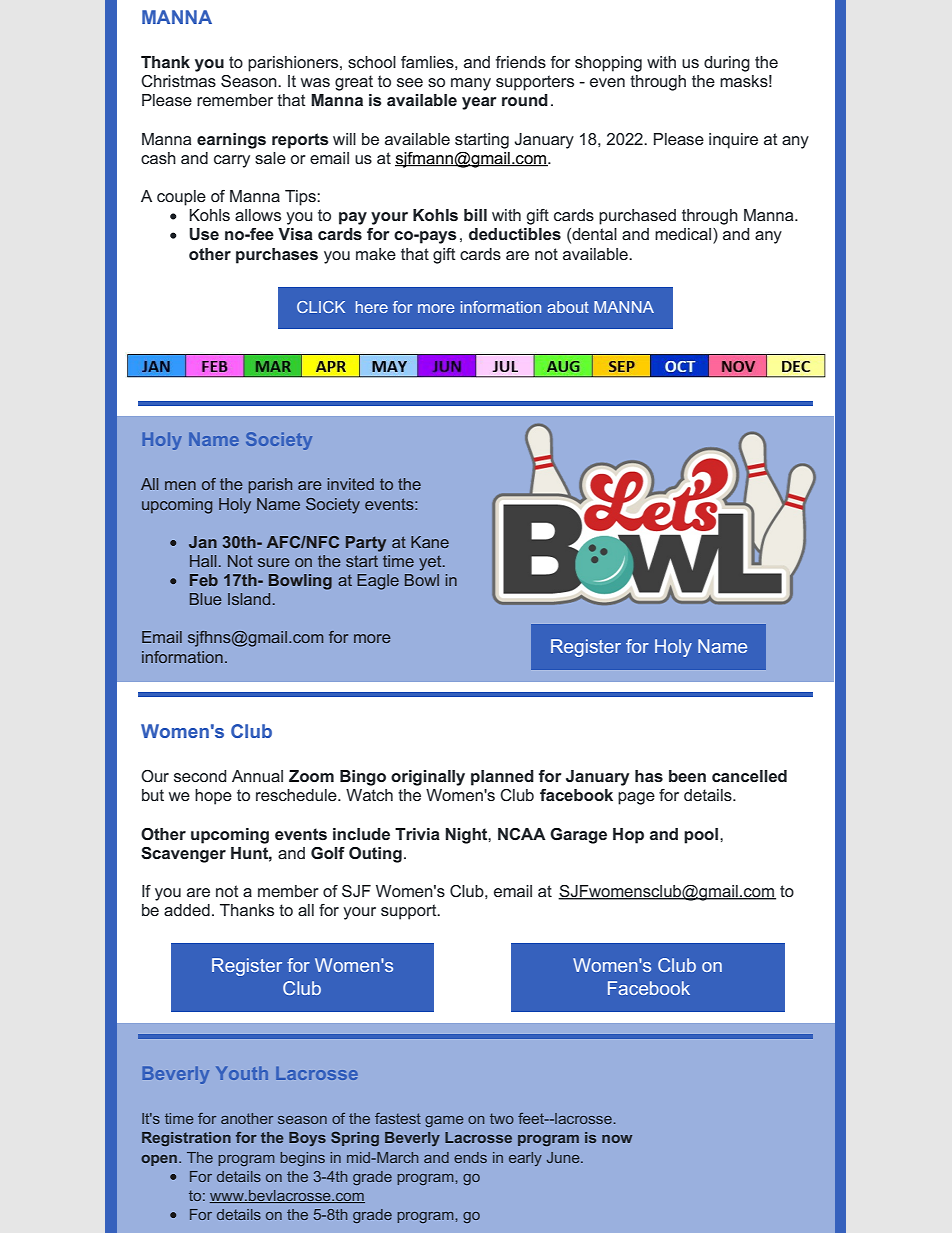 The height and width of the screenshot is (1233, 952). What do you see at coordinates (471, 84) in the screenshot?
I see `many` at bounding box center [471, 84].
